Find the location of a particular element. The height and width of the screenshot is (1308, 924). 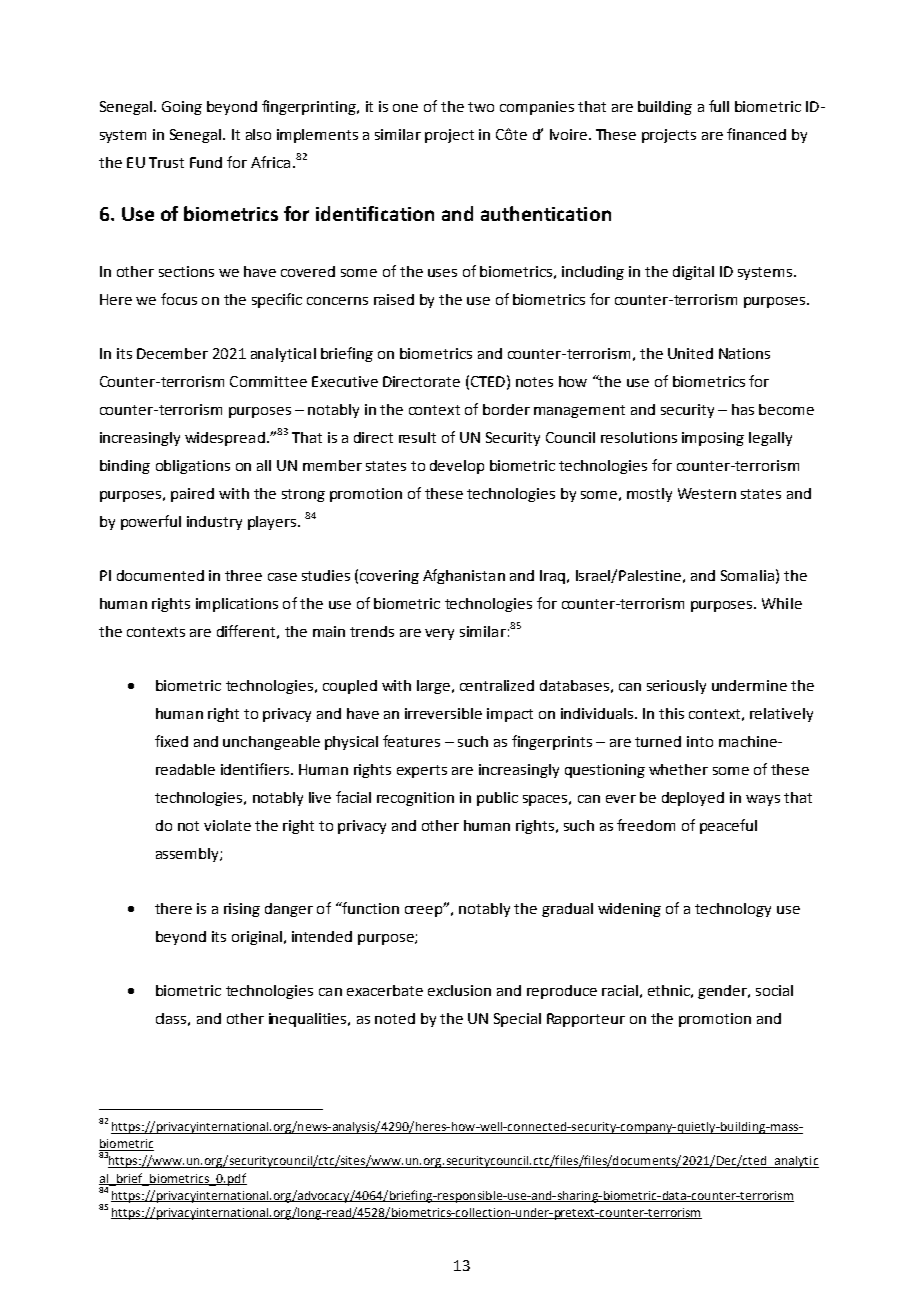

gender is located at coordinates (724, 992).
